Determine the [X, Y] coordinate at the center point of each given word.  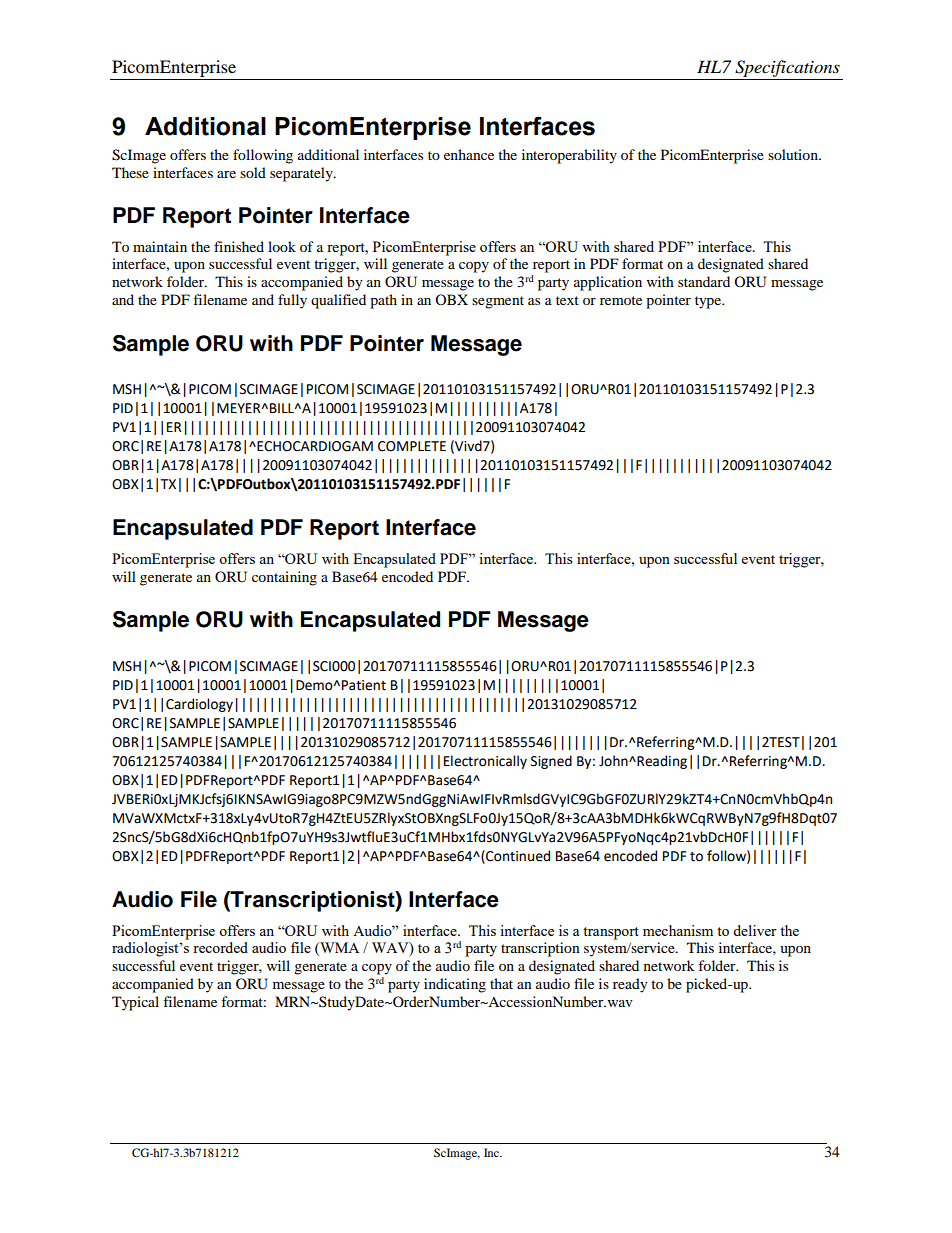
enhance [469, 154]
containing [284, 578]
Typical [135, 1003]
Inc [492, 1152]
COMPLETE [412, 446]
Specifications [787, 70]
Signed [551, 762]
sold [253, 172]
